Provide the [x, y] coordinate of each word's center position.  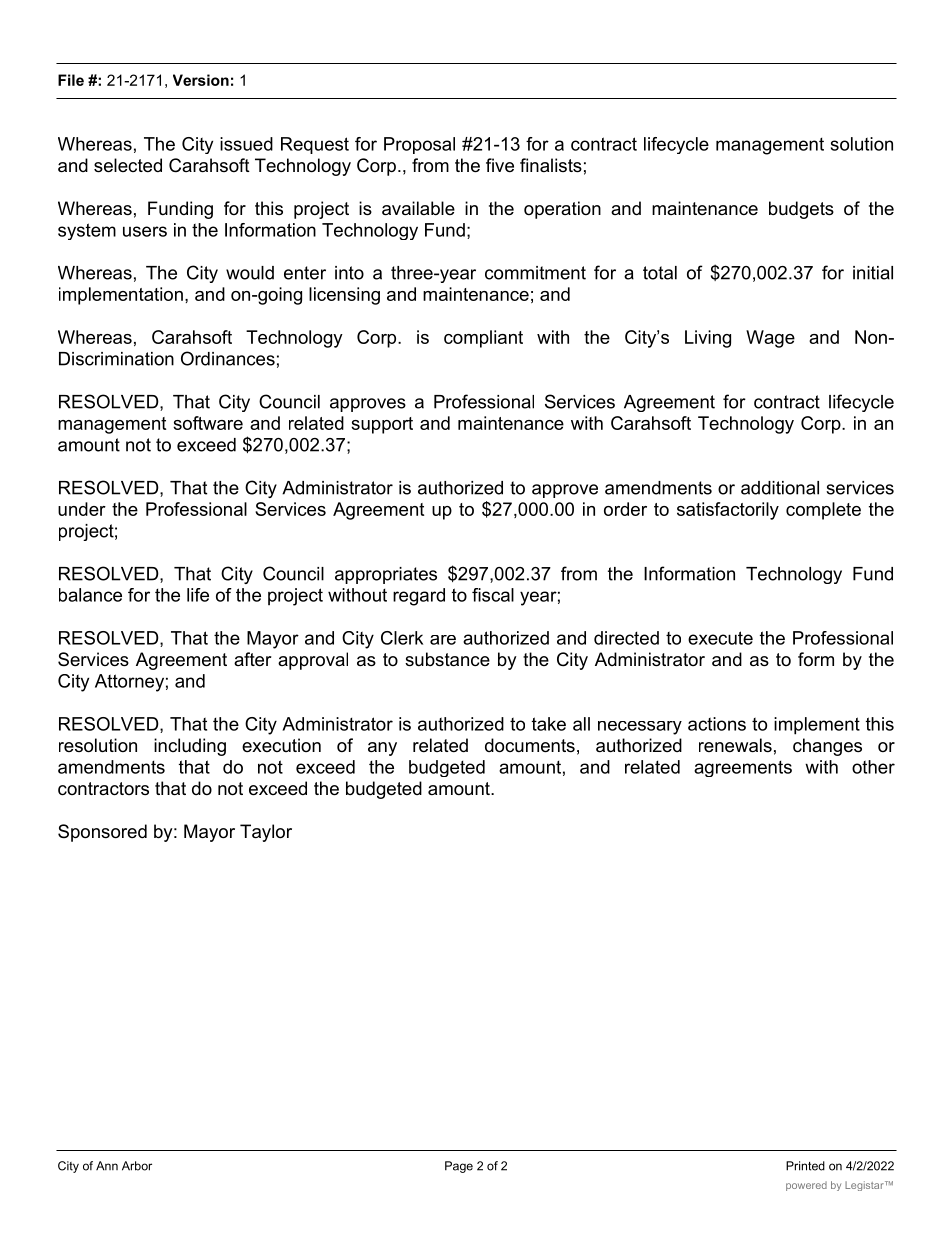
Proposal [419, 145]
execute [720, 638]
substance [447, 659]
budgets [801, 210]
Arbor [137, 1166]
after [253, 659]
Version [201, 80]
